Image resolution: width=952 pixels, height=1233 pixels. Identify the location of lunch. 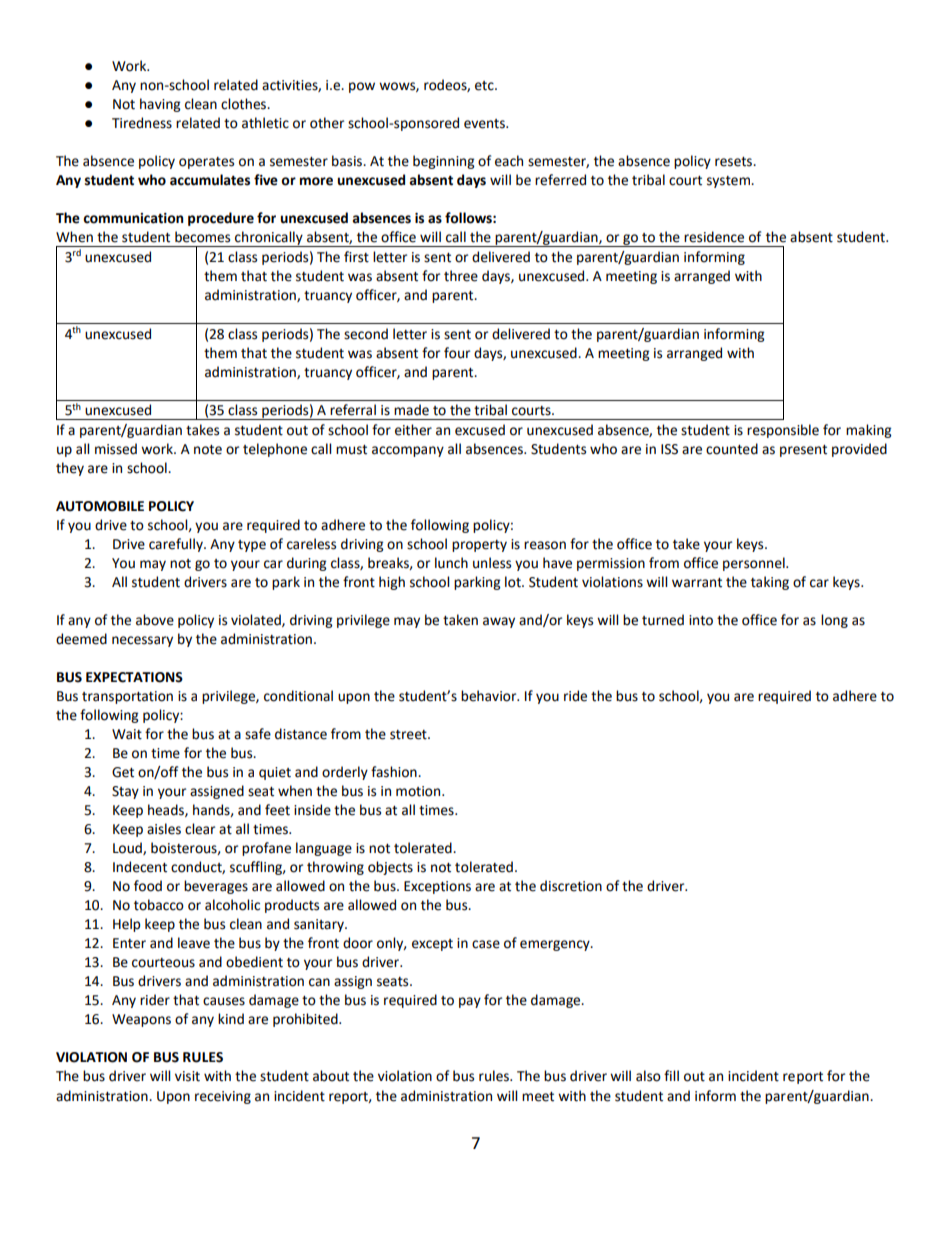
(451, 563).
